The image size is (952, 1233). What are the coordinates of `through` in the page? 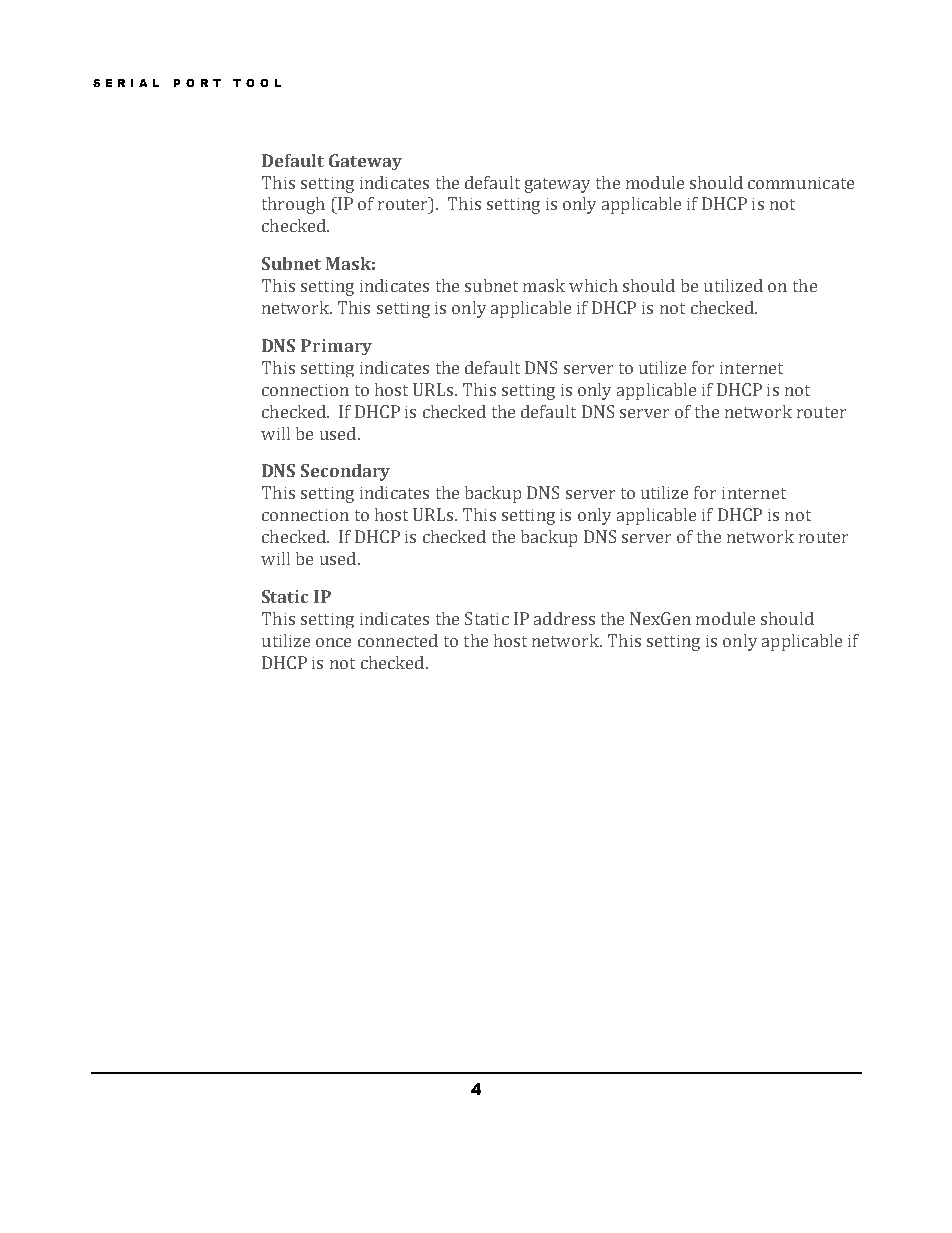 It's located at (293, 205).
